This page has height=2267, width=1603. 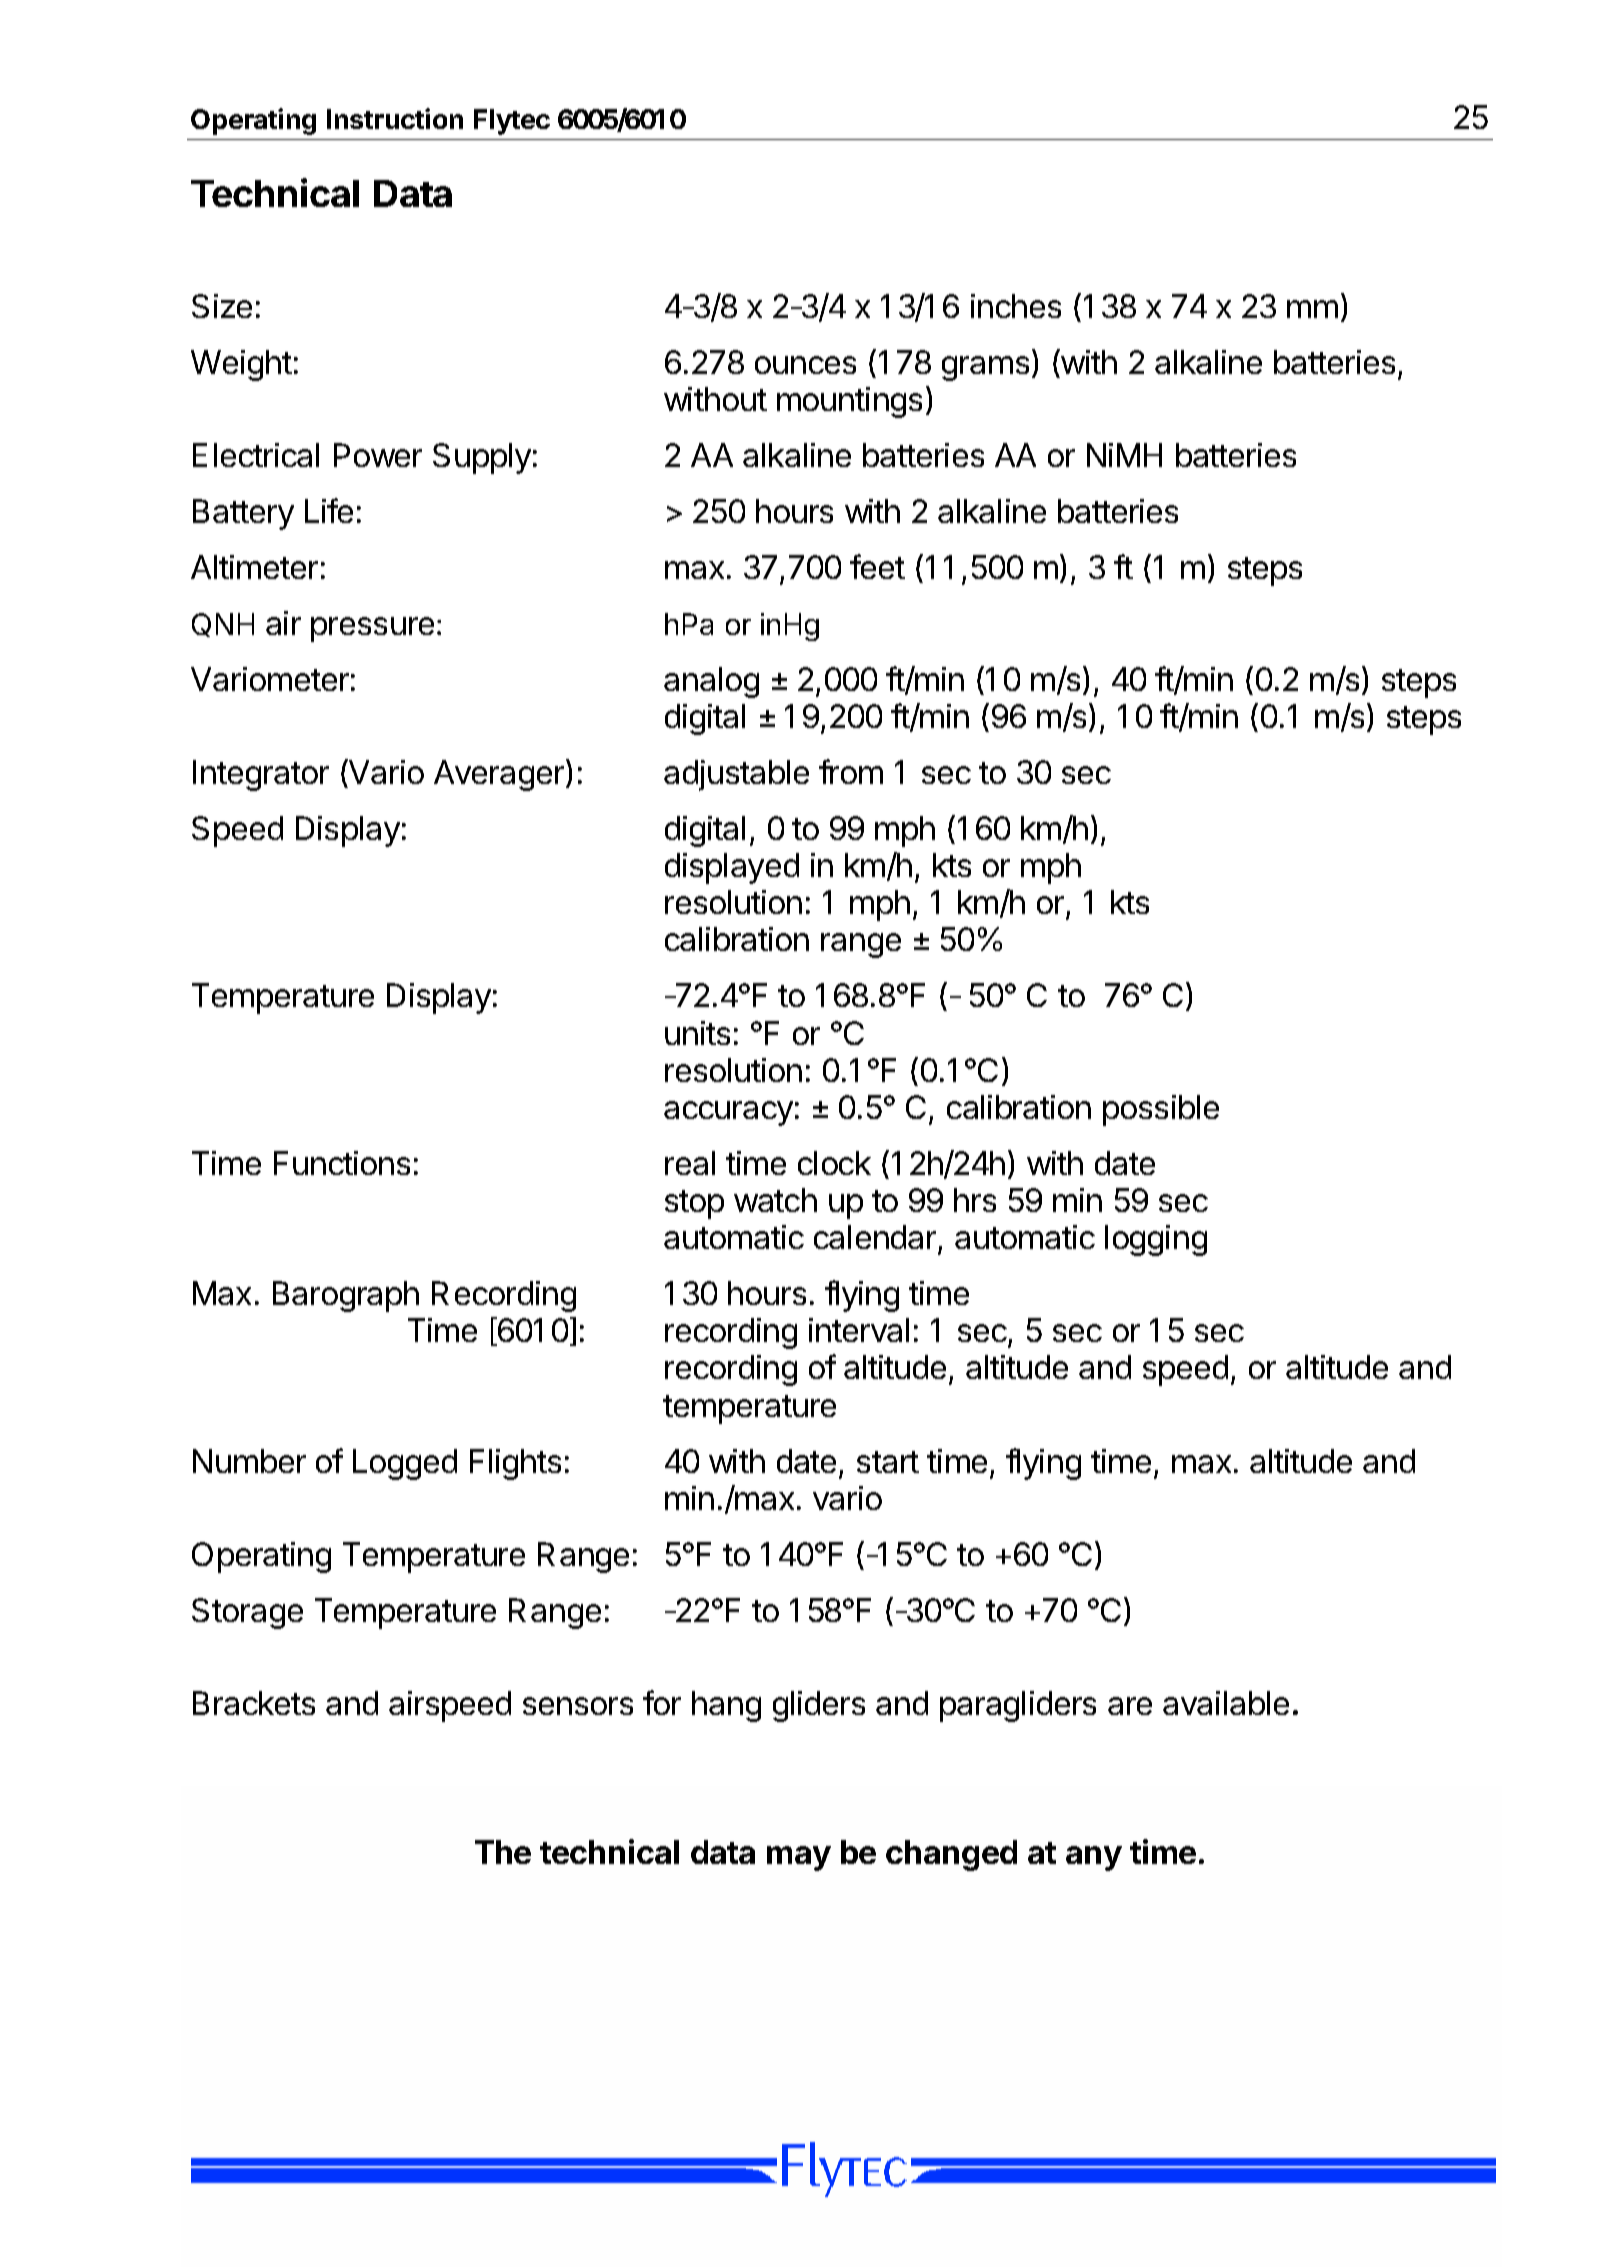 I want to click on Functions, so click(x=342, y=1163).
